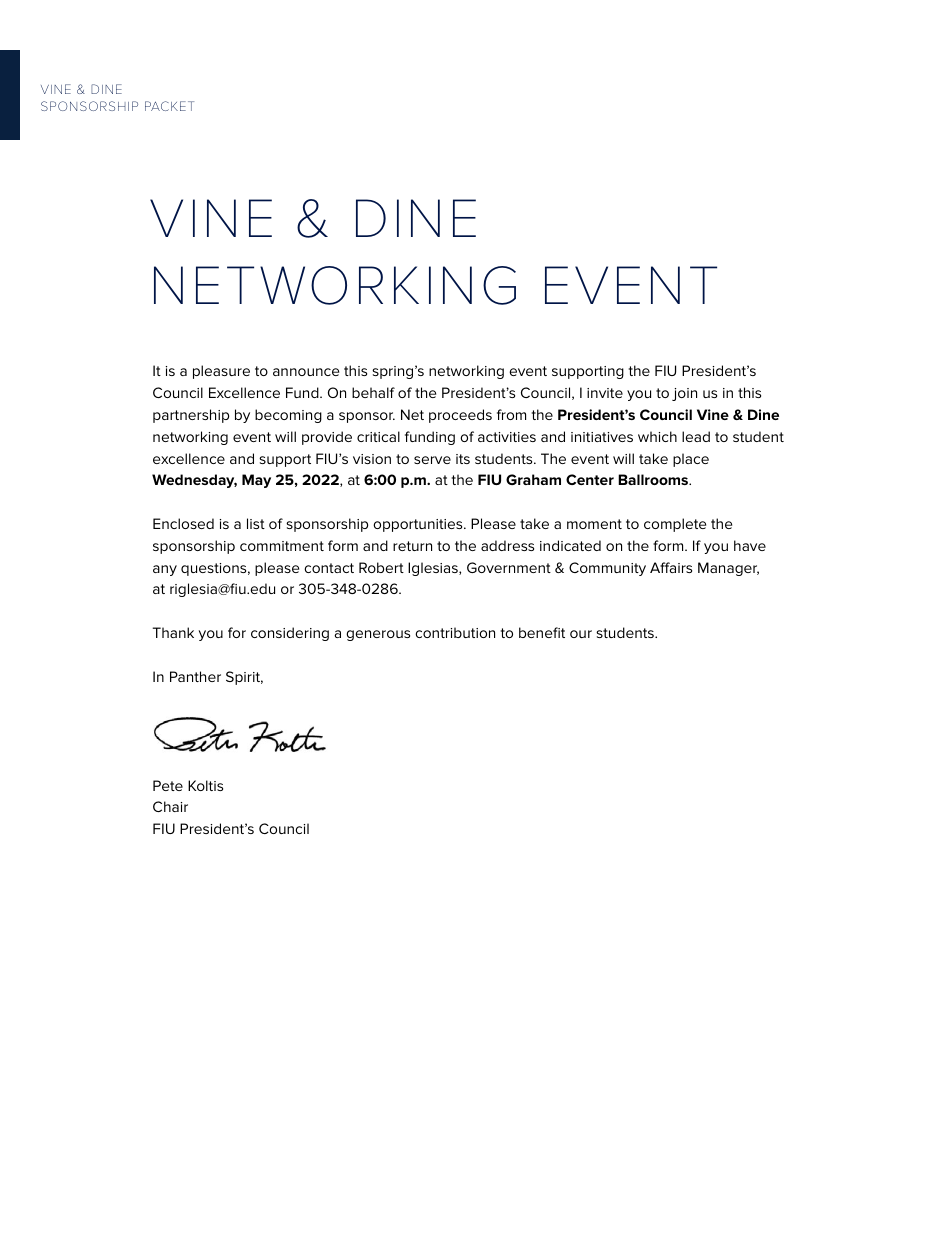  I want to click on its, so click(463, 459).
